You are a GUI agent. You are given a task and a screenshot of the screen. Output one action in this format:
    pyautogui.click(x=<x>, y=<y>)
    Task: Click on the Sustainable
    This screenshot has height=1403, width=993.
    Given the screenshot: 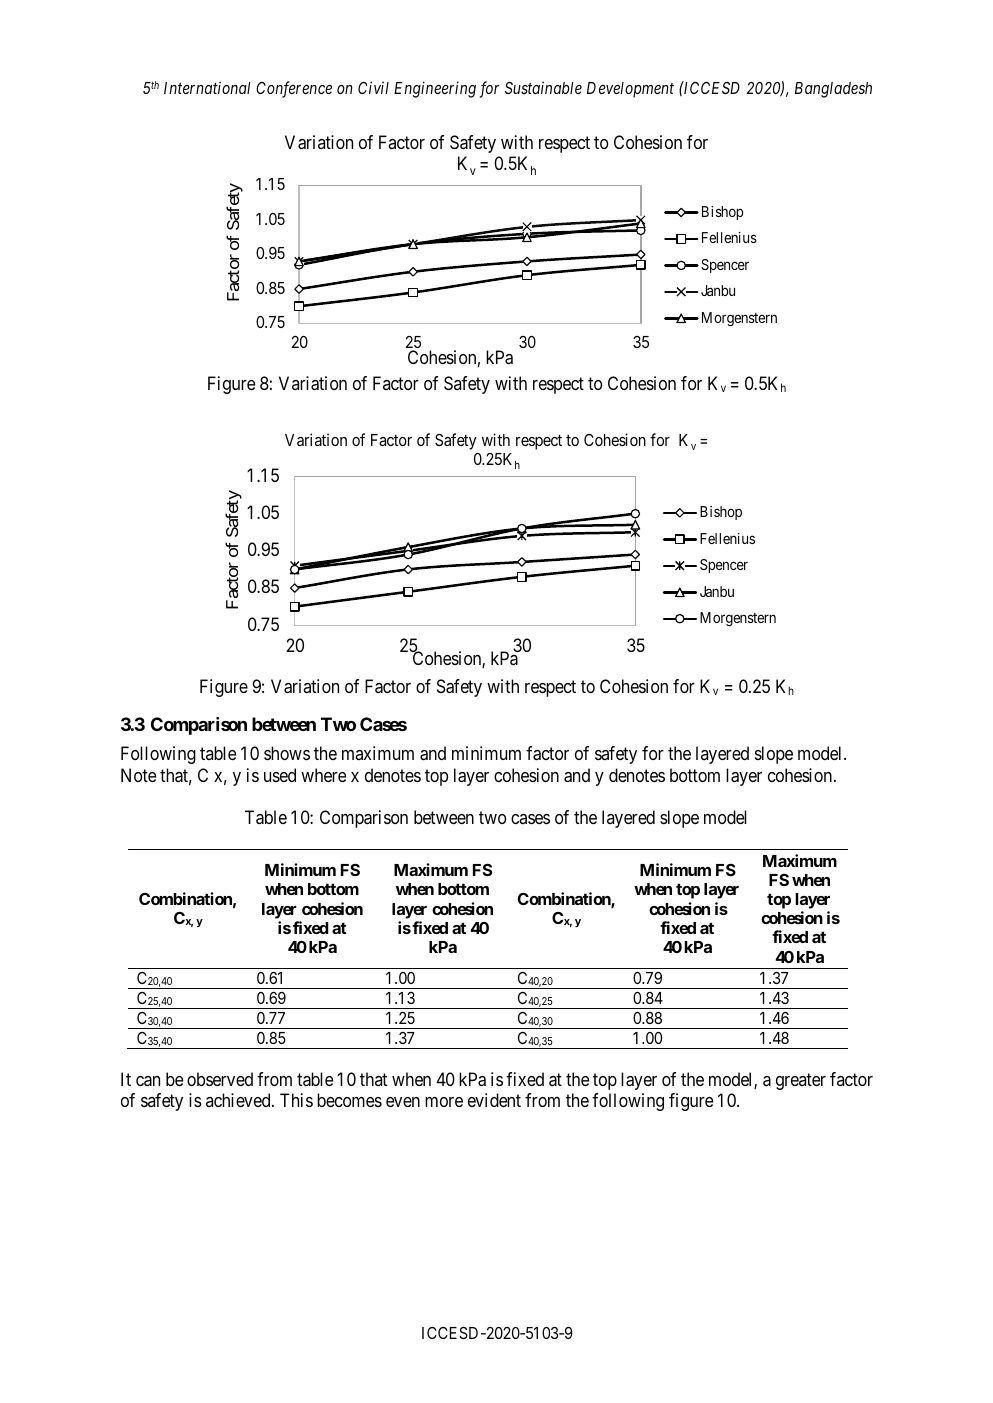 What is the action you would take?
    pyautogui.click(x=543, y=87)
